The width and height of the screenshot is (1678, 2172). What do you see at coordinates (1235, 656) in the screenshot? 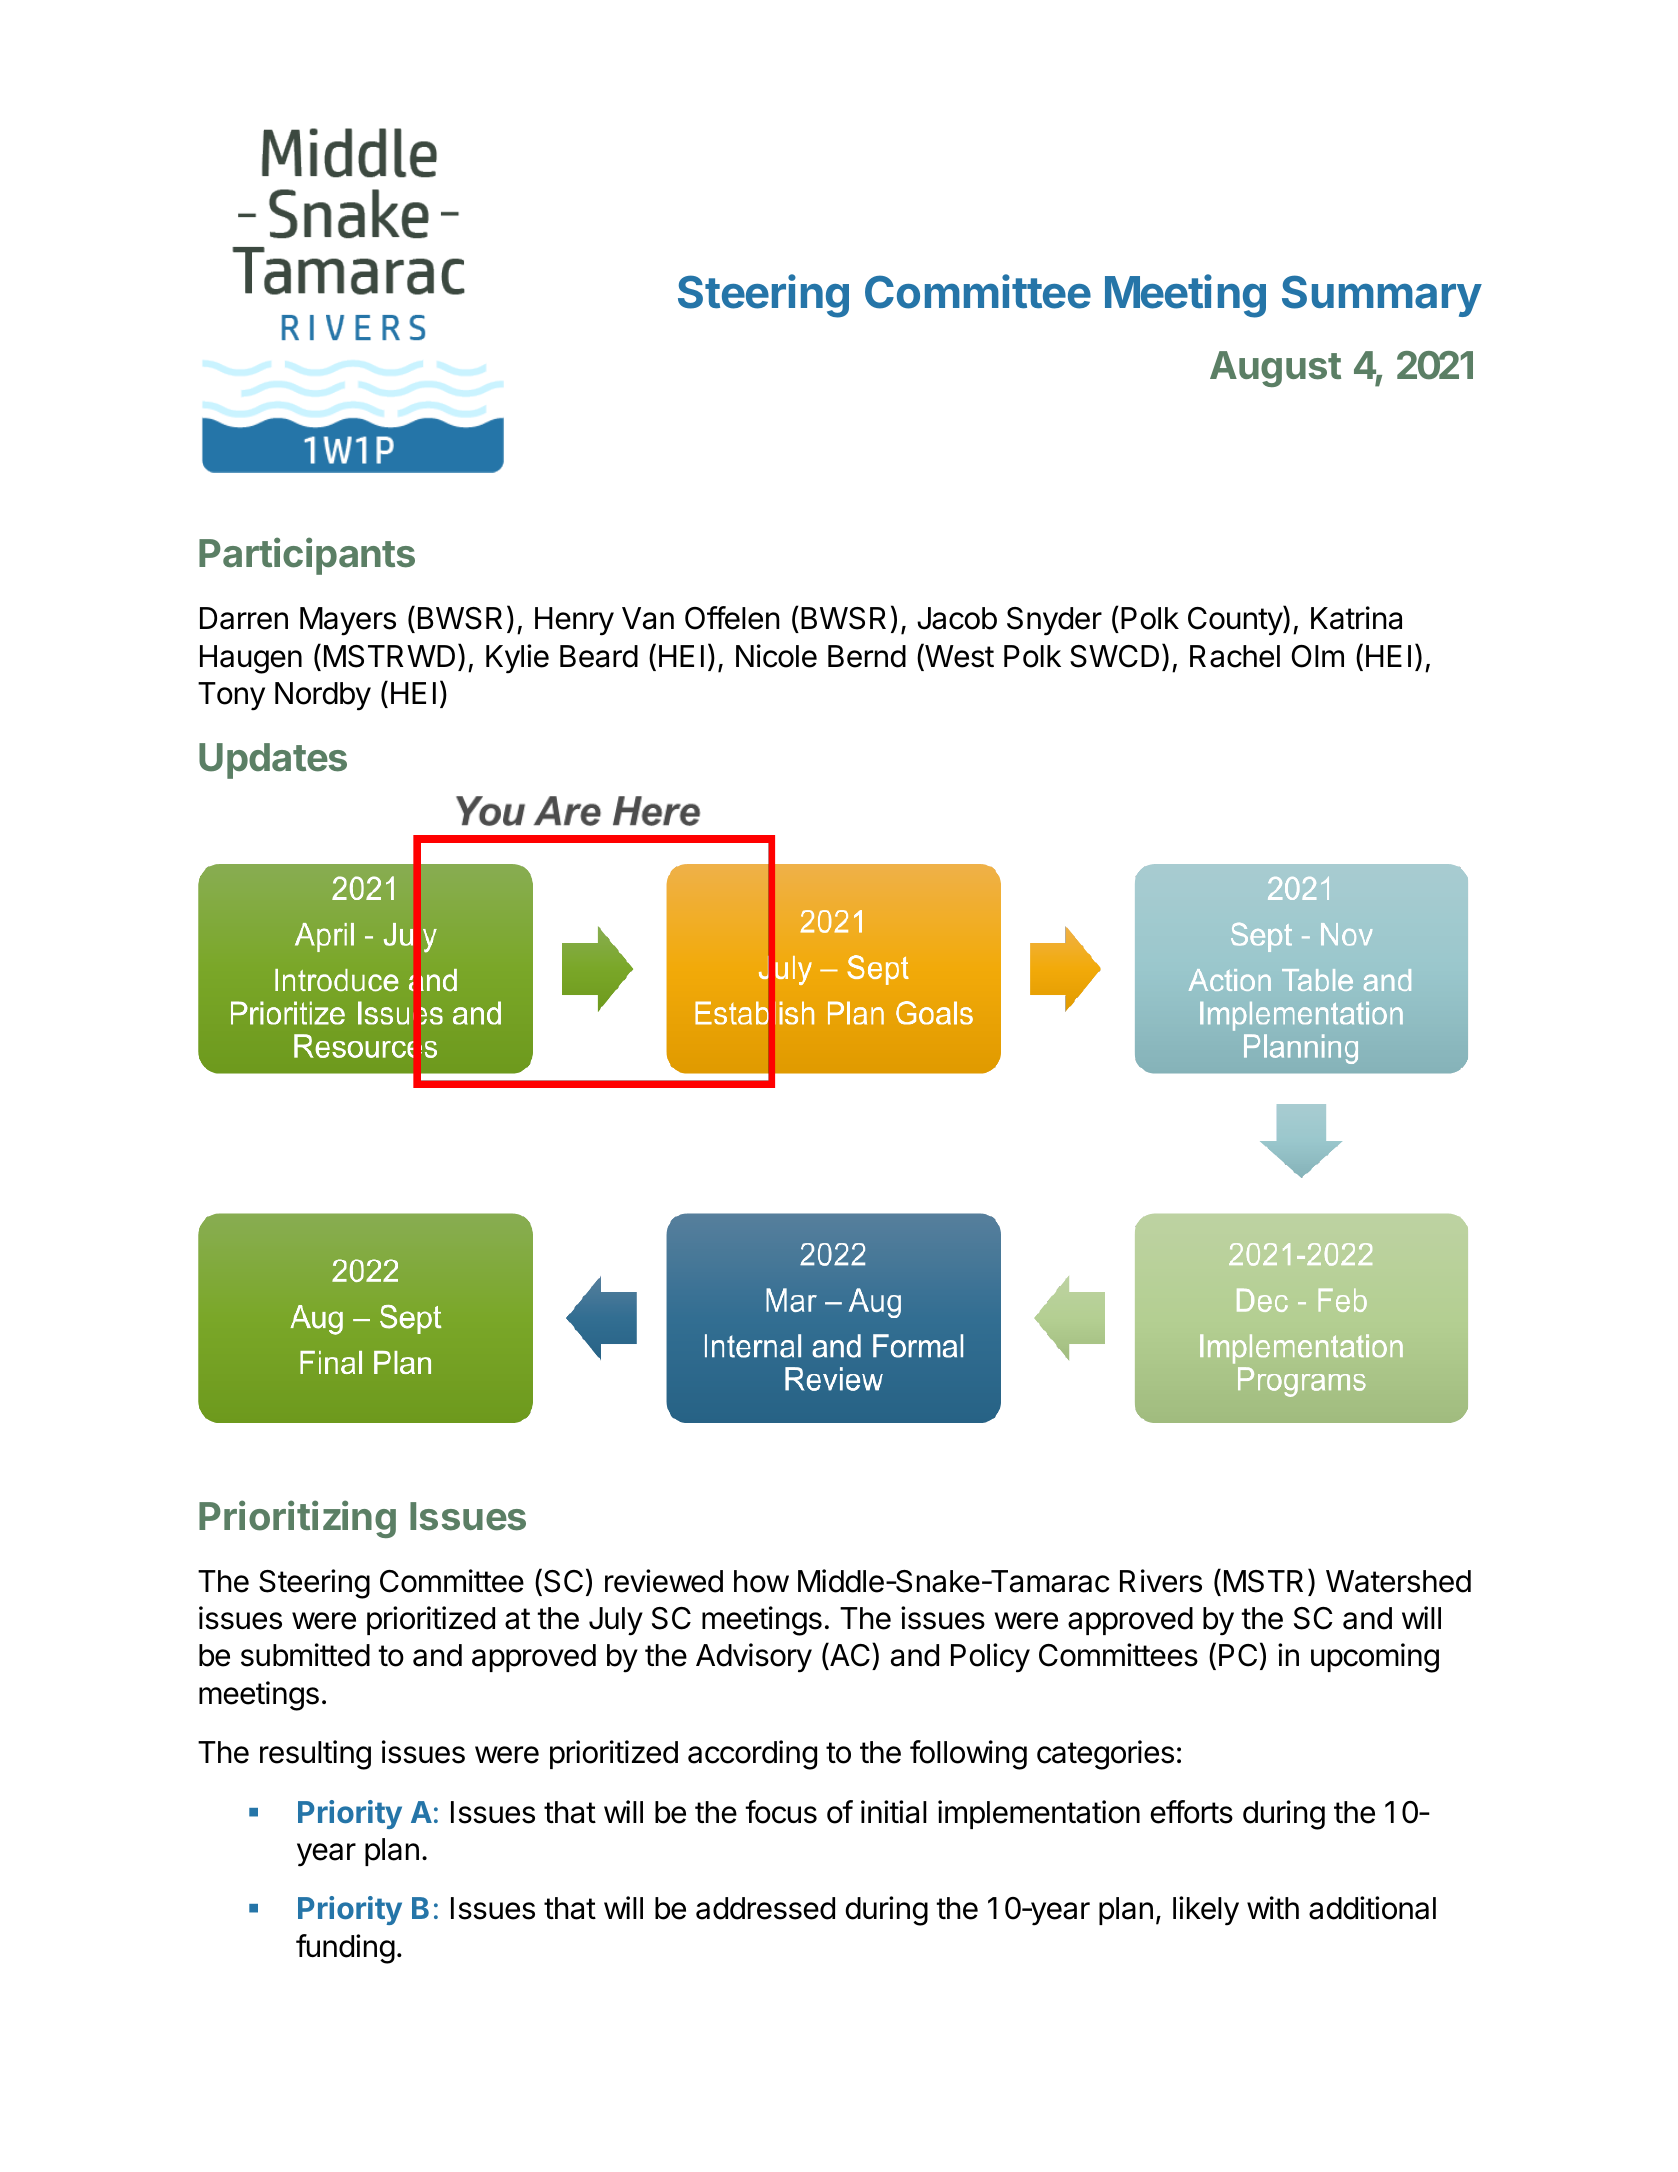
I see `Rachel` at bounding box center [1235, 656].
